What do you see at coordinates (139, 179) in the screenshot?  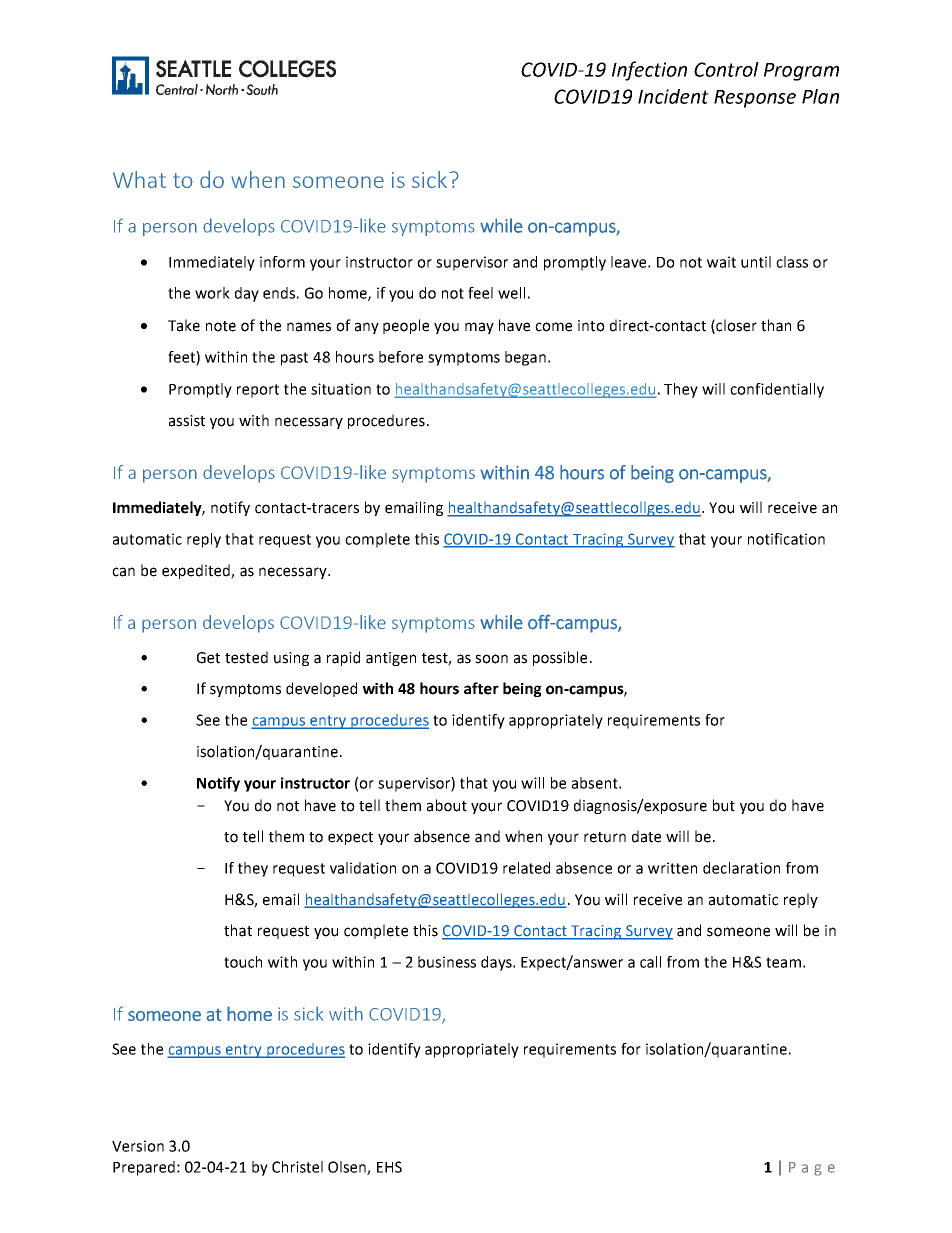 I see `What` at bounding box center [139, 179].
